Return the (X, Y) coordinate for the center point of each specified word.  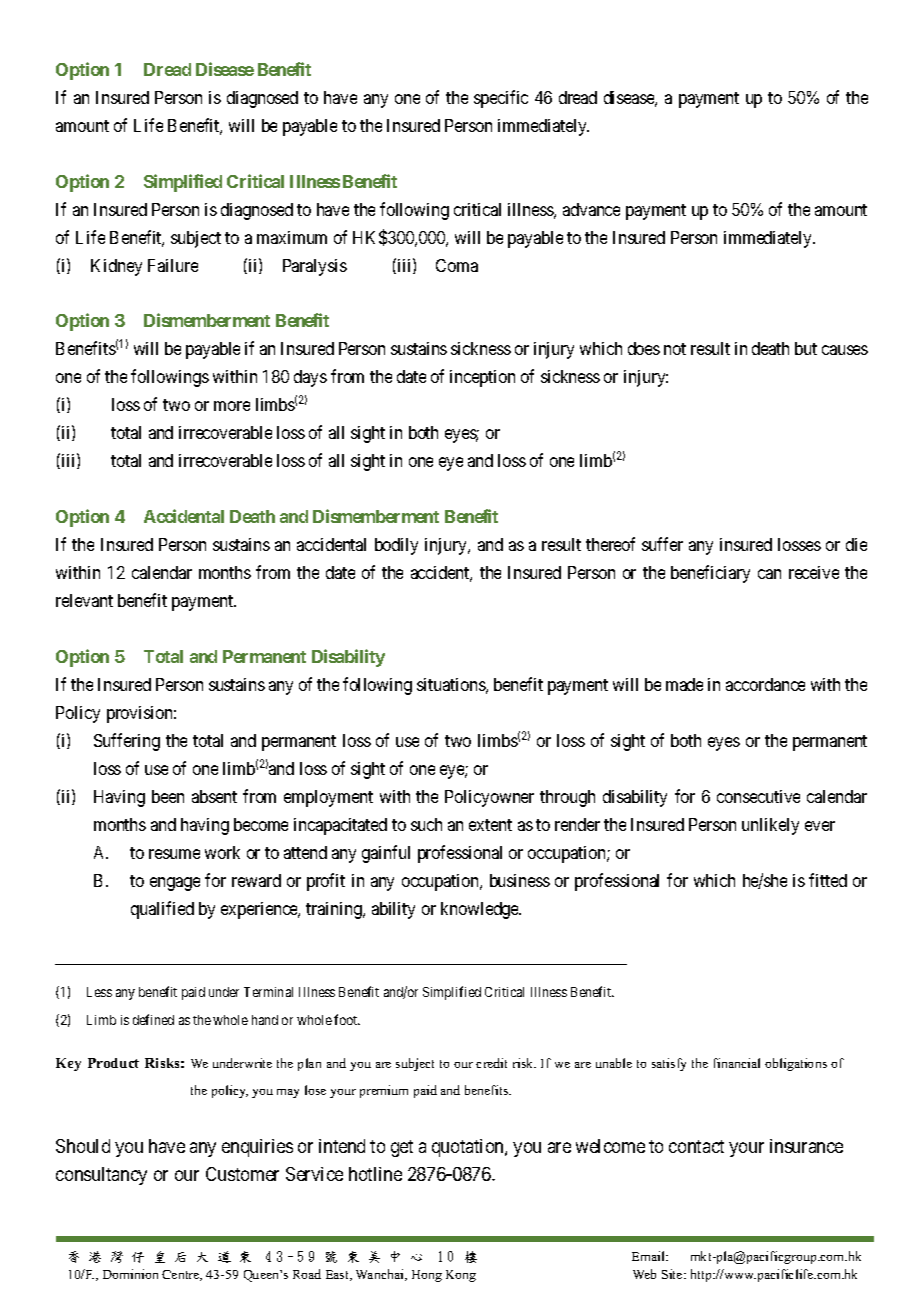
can (769, 574)
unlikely (770, 826)
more (232, 406)
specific (501, 99)
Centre (182, 1275)
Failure (173, 265)
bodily (396, 546)
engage (175, 884)
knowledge (481, 910)
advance (591, 209)
